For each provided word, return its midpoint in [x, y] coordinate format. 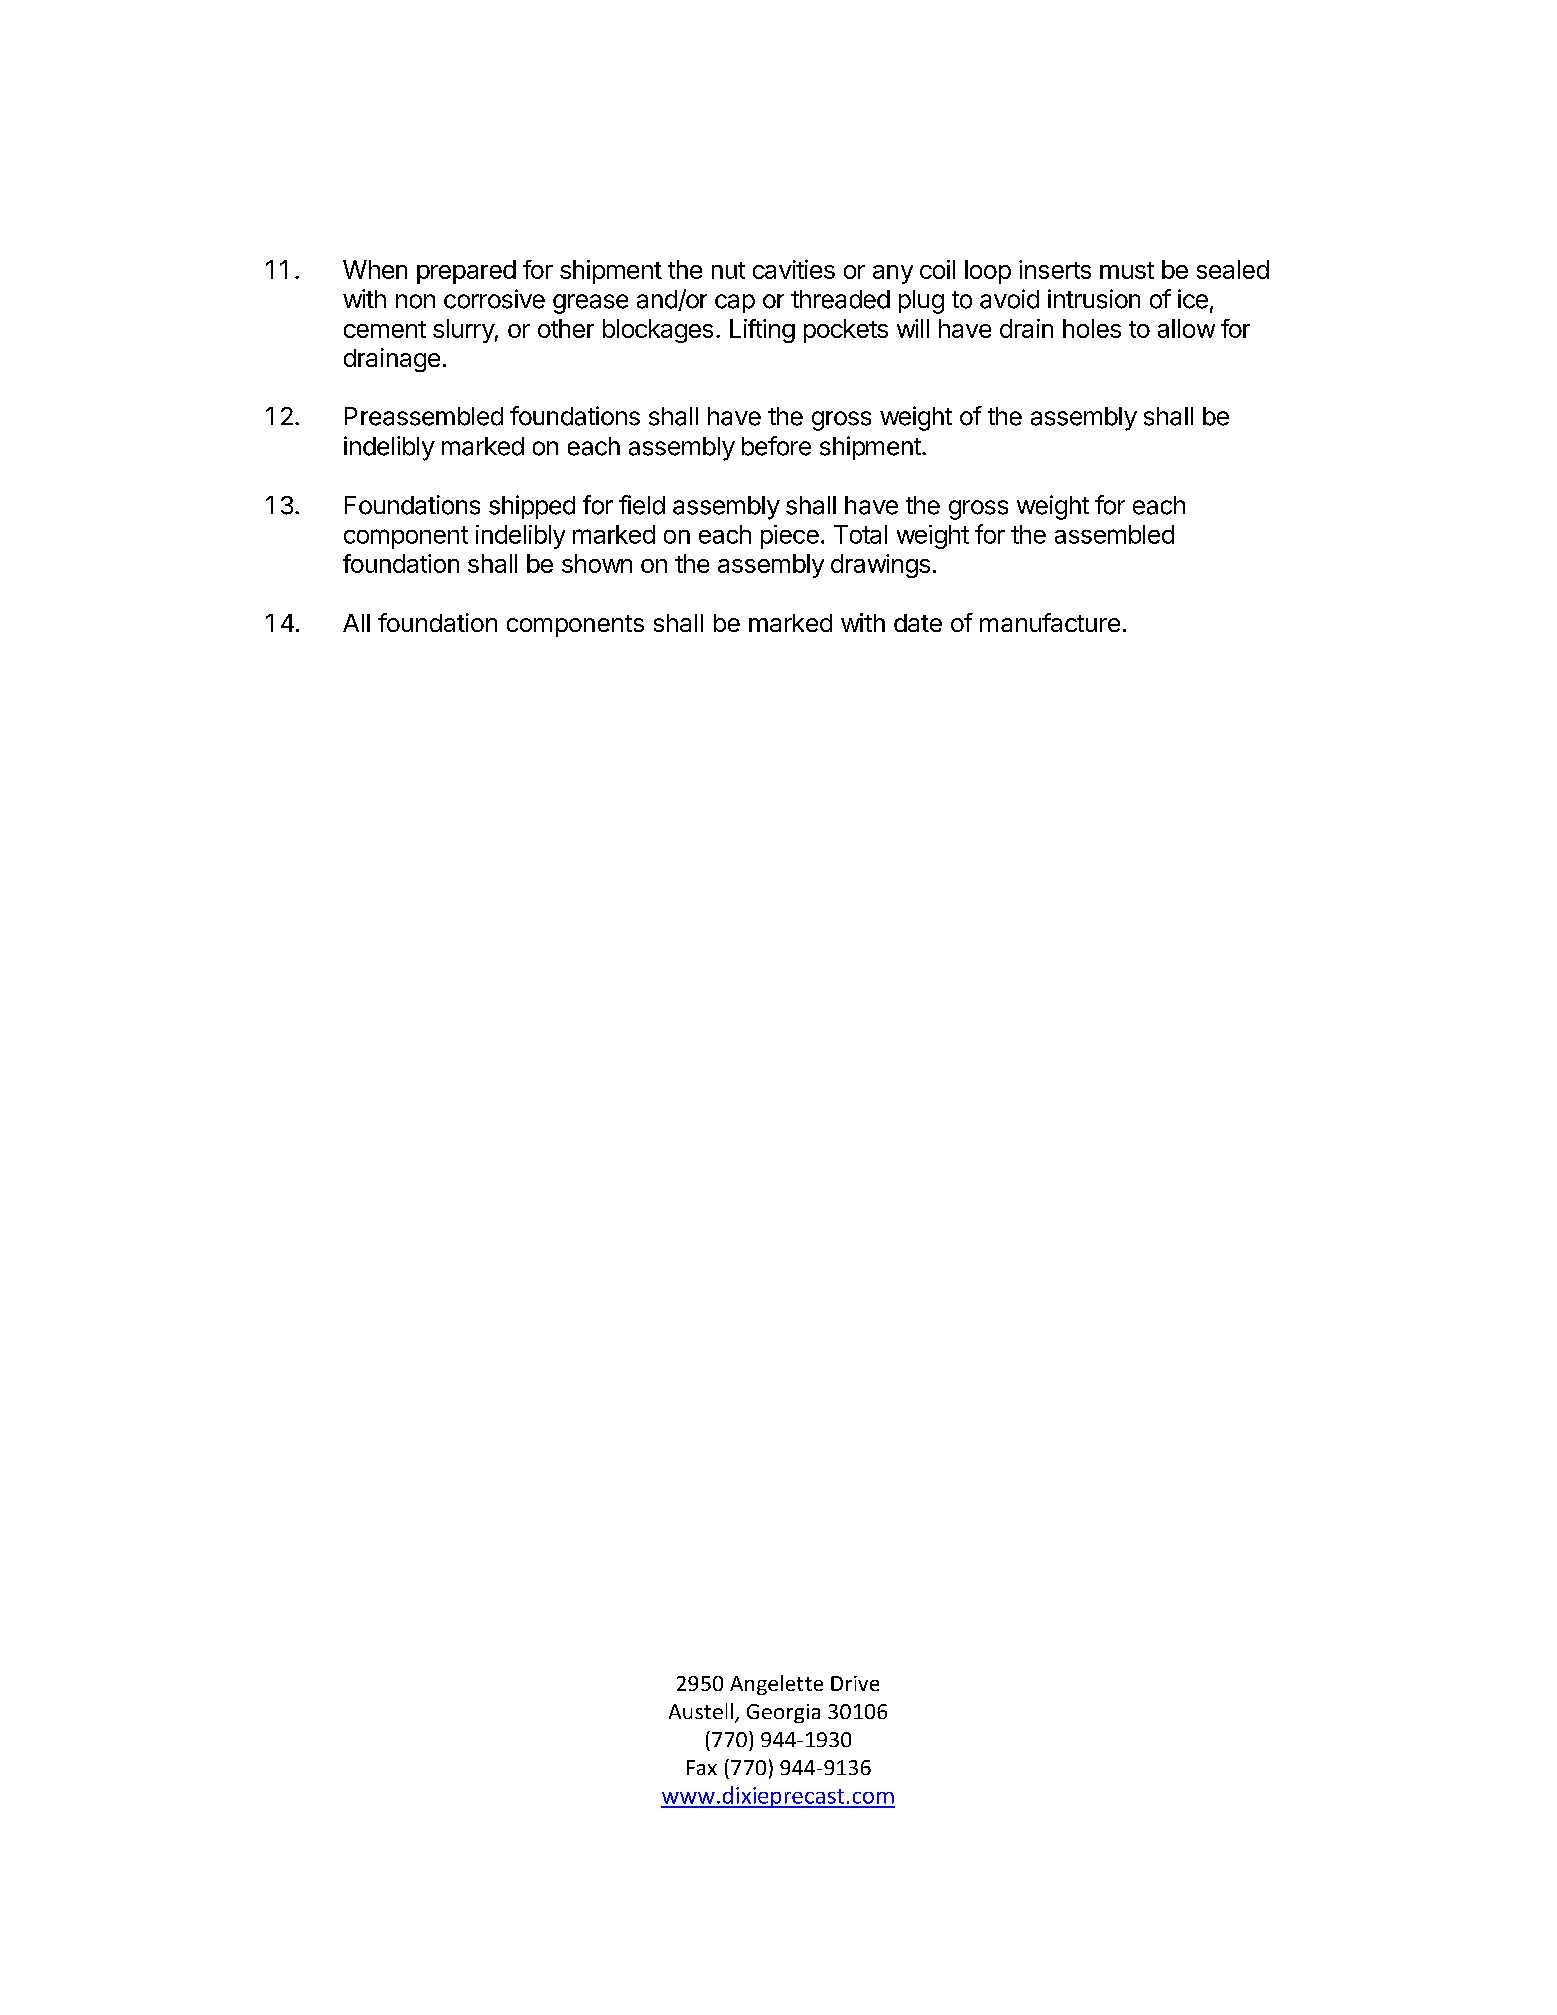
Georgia [783, 1713]
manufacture [1050, 622]
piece [790, 537]
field [642, 505]
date [918, 623]
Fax [702, 1767]
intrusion [1094, 299]
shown [597, 563]
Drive [855, 1683]
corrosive [494, 299]
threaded [840, 299]
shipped [532, 507]
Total [860, 534]
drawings [880, 566]
